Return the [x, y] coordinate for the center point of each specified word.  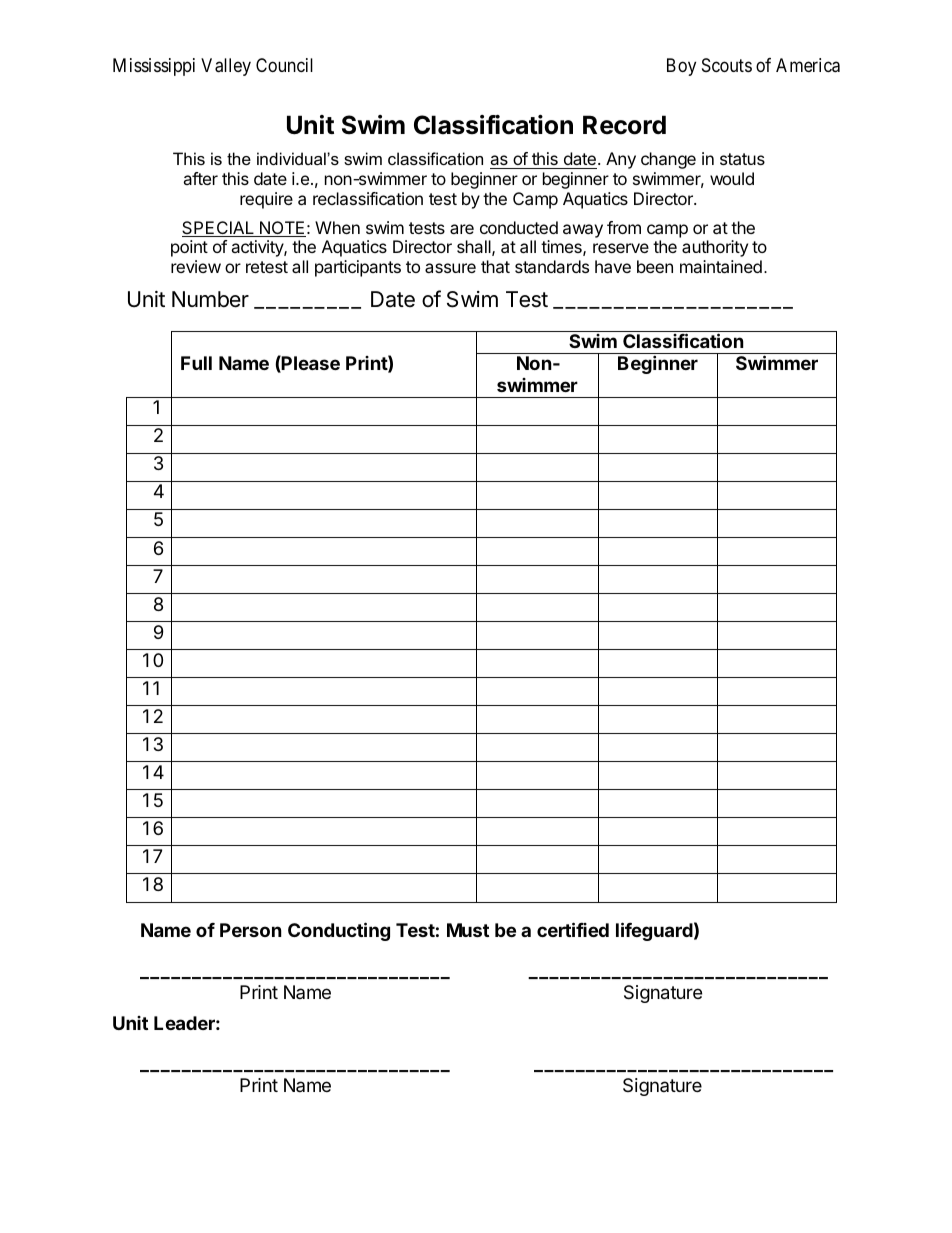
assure [450, 268]
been [655, 266]
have [613, 266]
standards [552, 266]
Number [210, 299]
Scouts [727, 65]
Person [251, 930]
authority [715, 248]
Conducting [339, 931]
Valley [226, 67]
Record [624, 125]
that [495, 266]
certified [573, 929]
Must [468, 930]
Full [196, 363]
